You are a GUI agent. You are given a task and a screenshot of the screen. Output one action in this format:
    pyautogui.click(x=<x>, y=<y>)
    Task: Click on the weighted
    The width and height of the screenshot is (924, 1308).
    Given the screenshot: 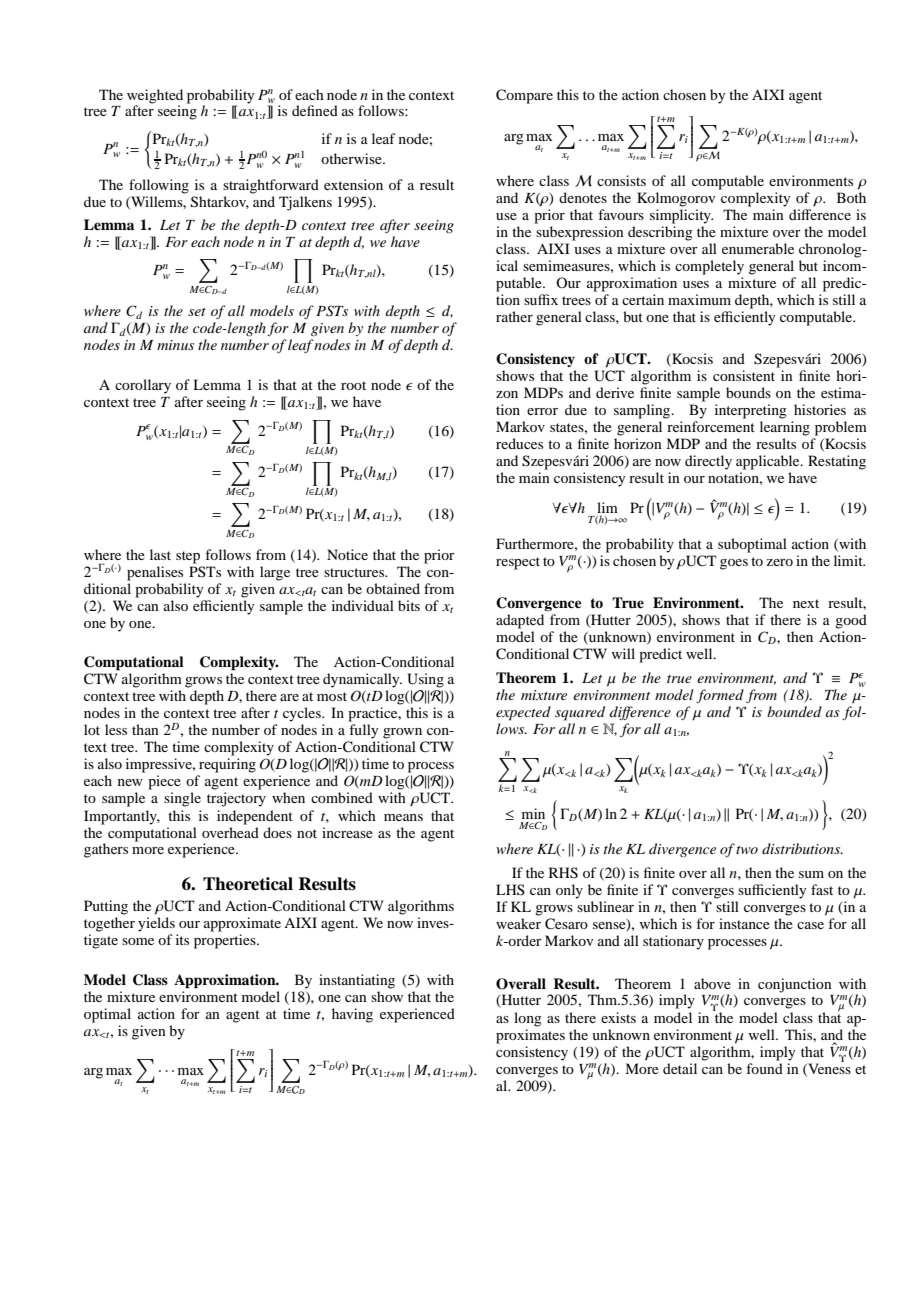 What is the action you would take?
    pyautogui.click(x=155, y=96)
